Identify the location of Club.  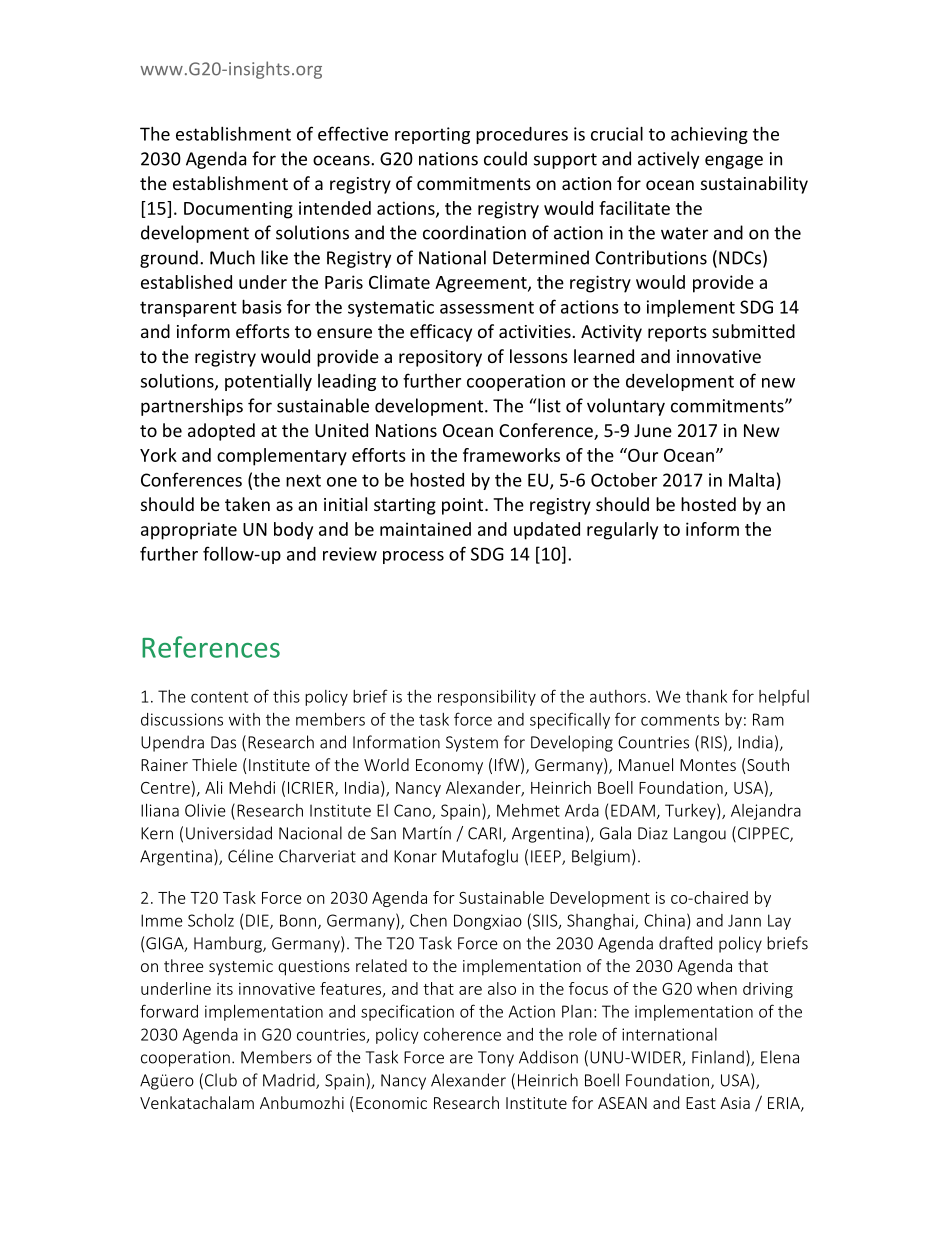
(221, 1080).
